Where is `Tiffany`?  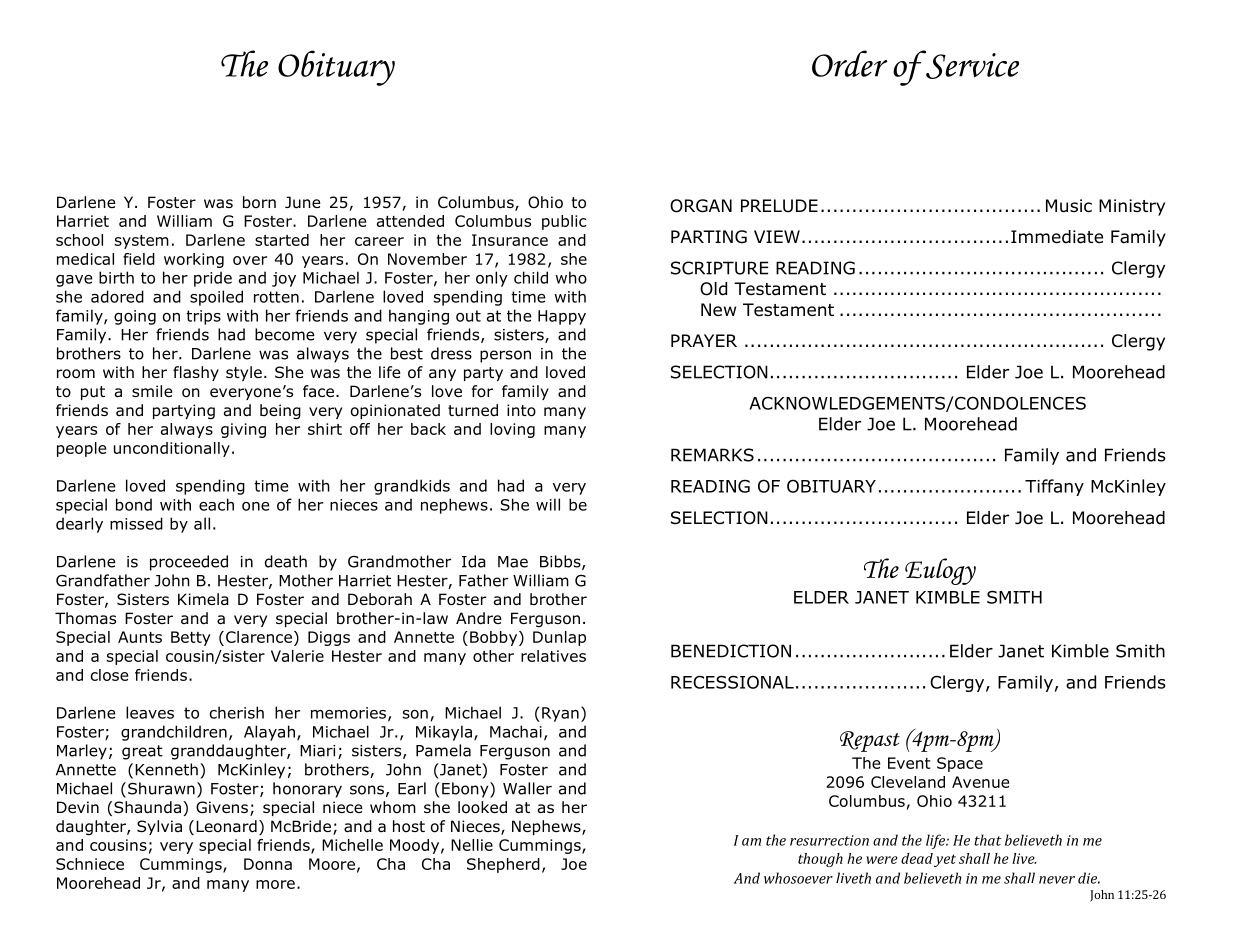
Tiffany is located at coordinates (1054, 487).
